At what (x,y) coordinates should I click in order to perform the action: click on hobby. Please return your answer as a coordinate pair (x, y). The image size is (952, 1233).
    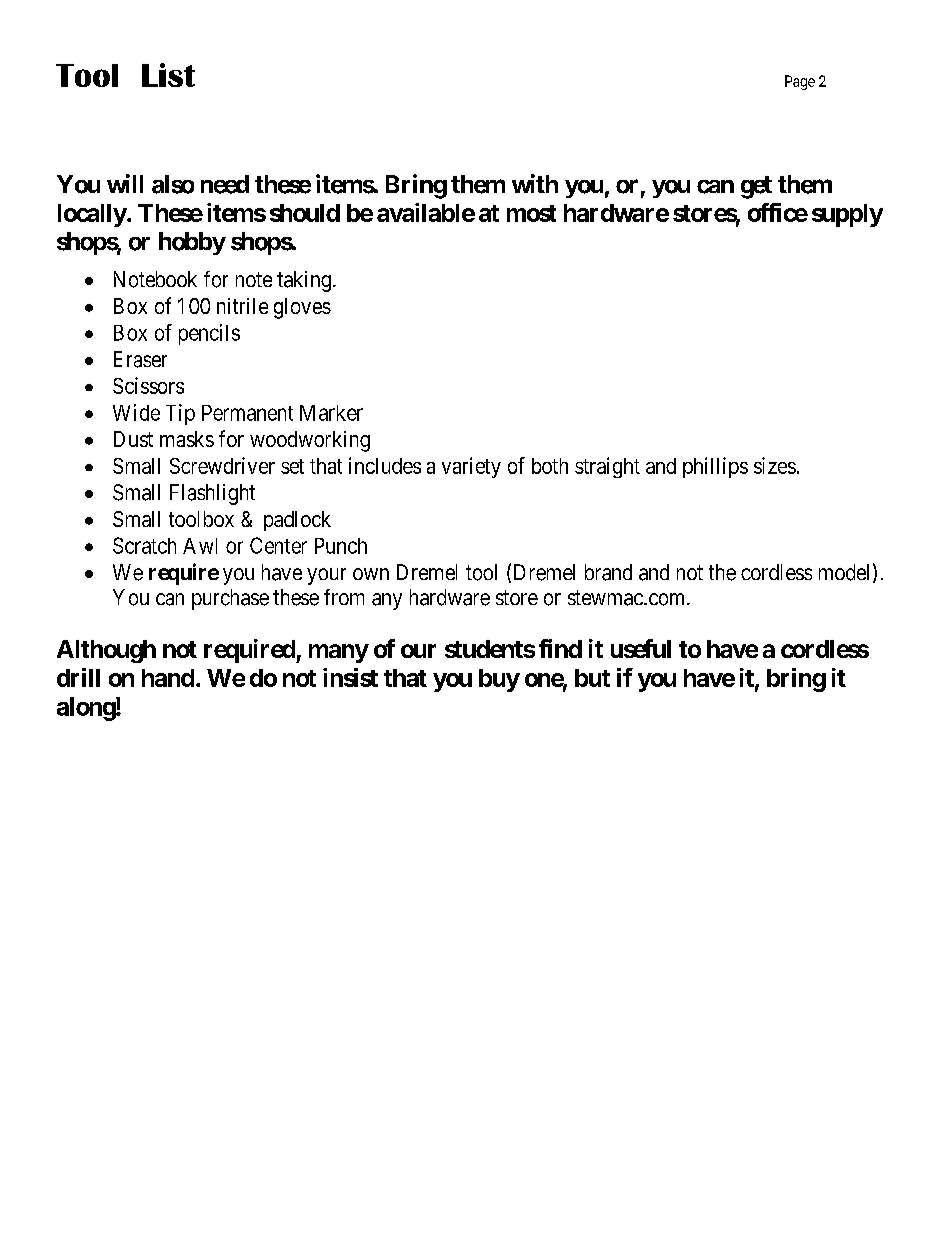
    Looking at the image, I should click on (192, 243).
